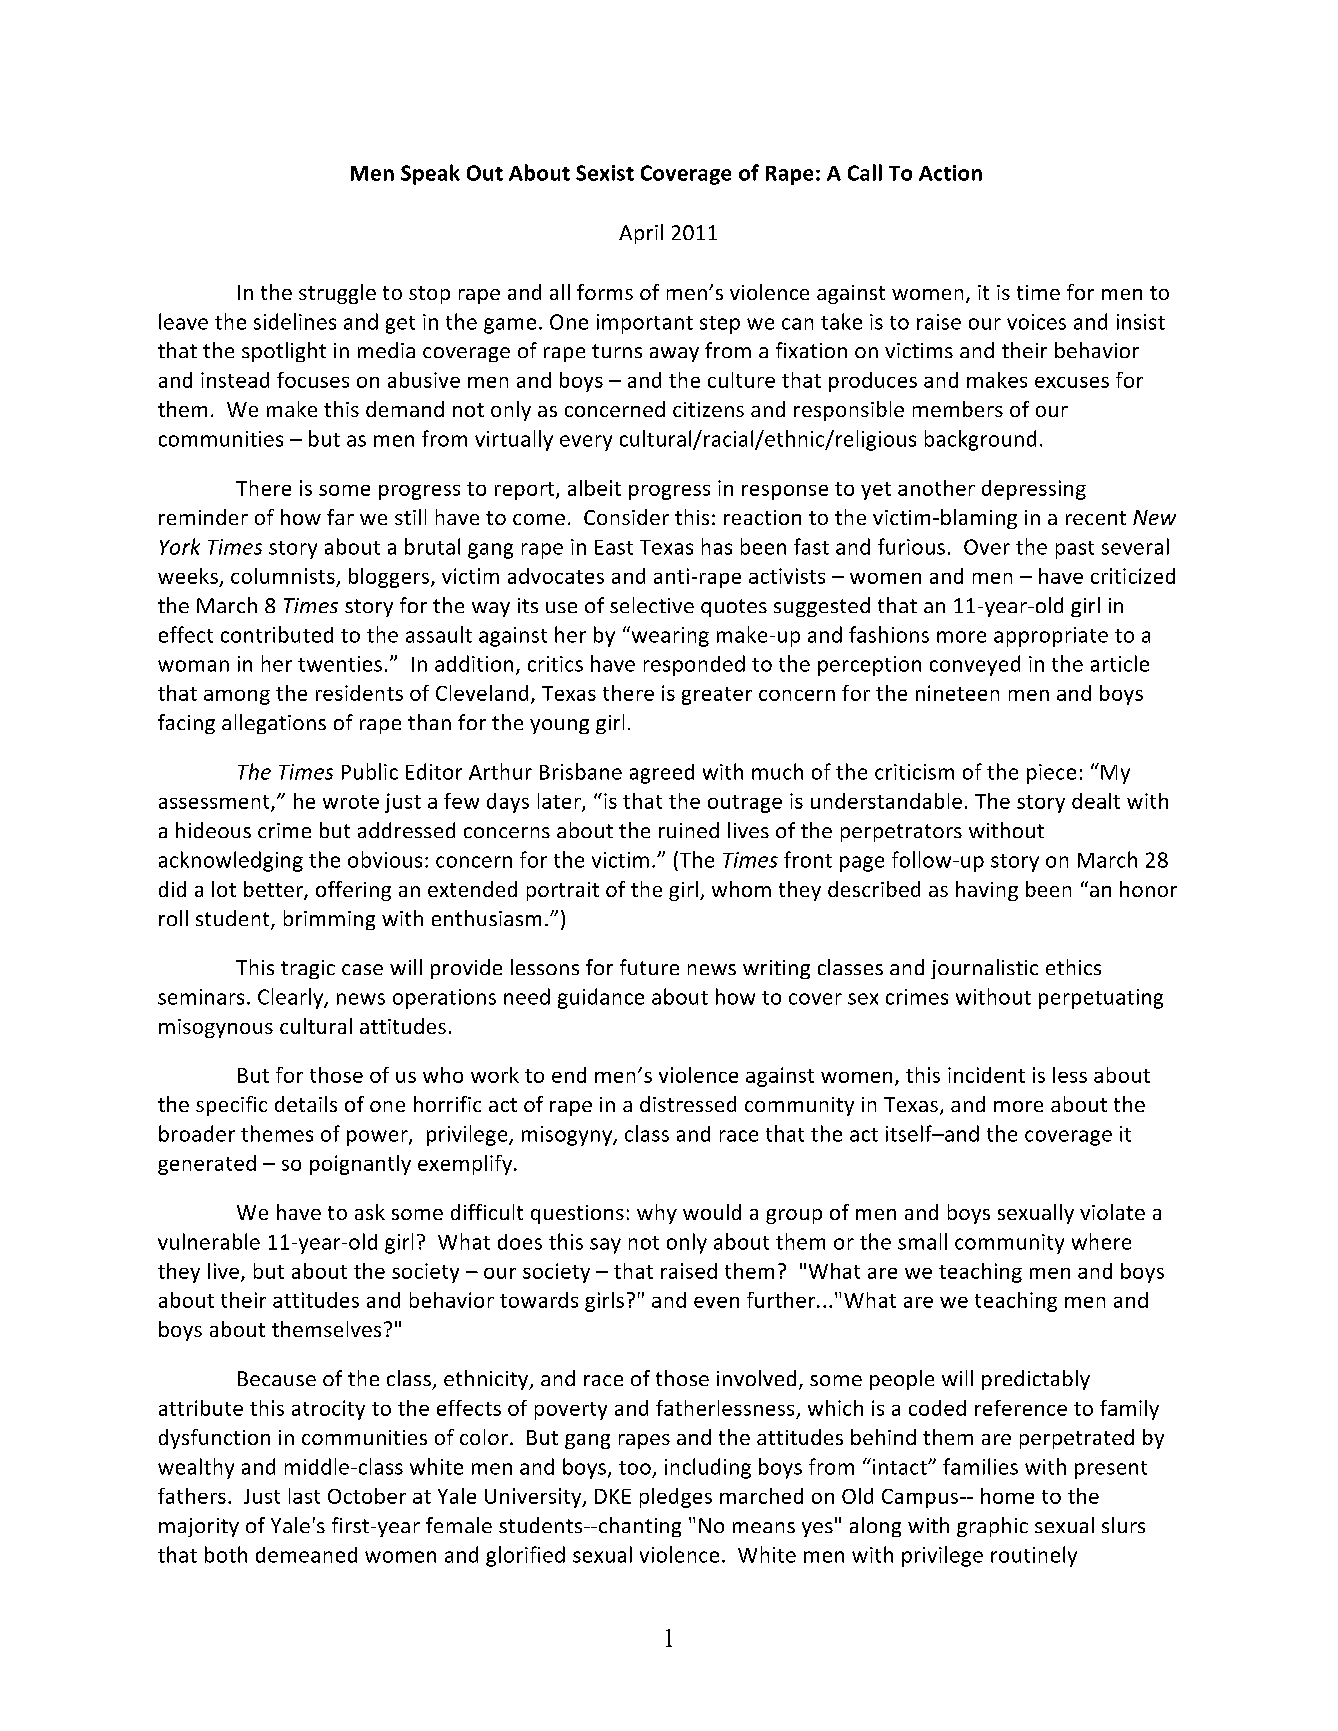  Describe the element at coordinates (987, 891) in the screenshot. I see `having` at that location.
